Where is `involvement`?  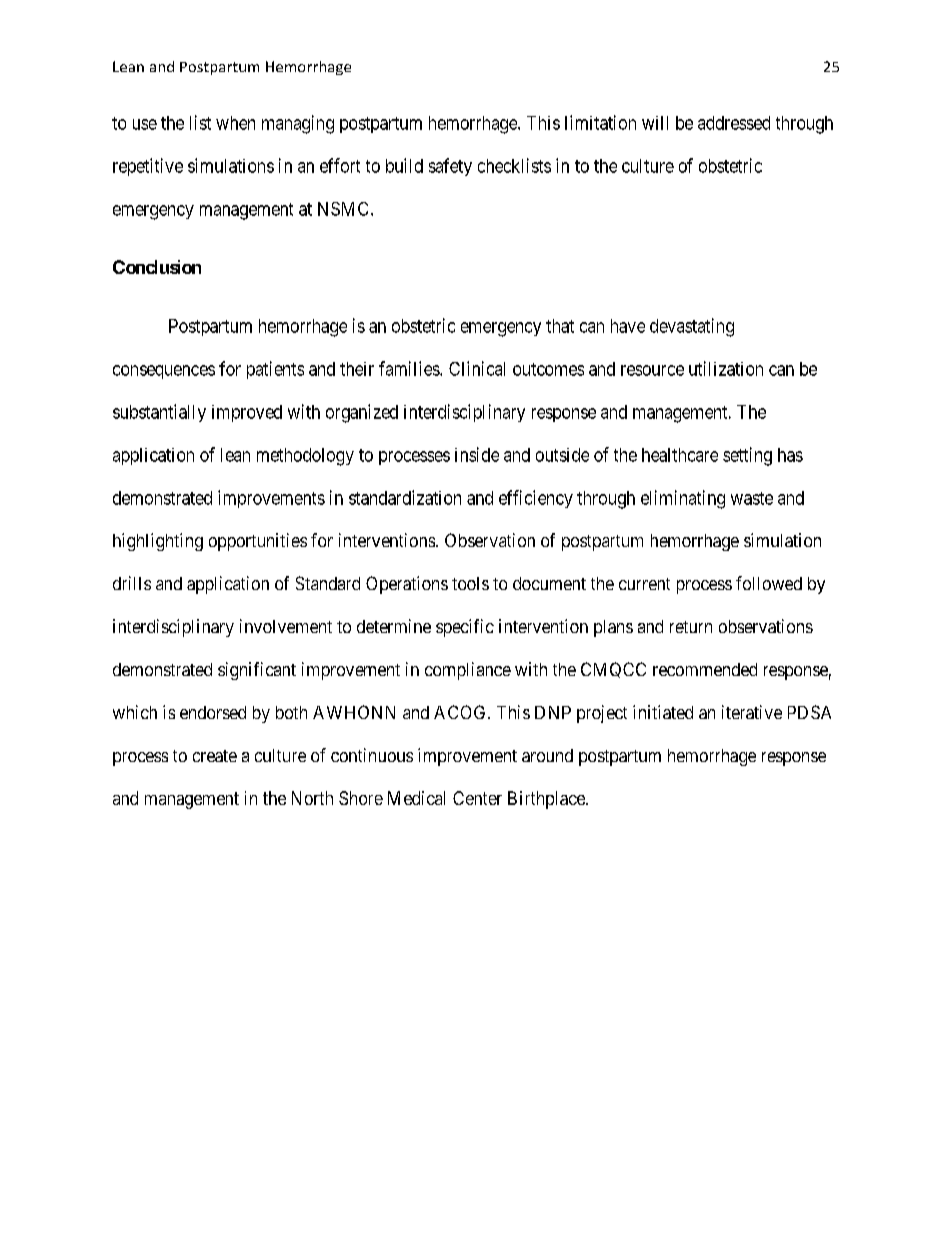 involvement is located at coordinates (286, 626).
